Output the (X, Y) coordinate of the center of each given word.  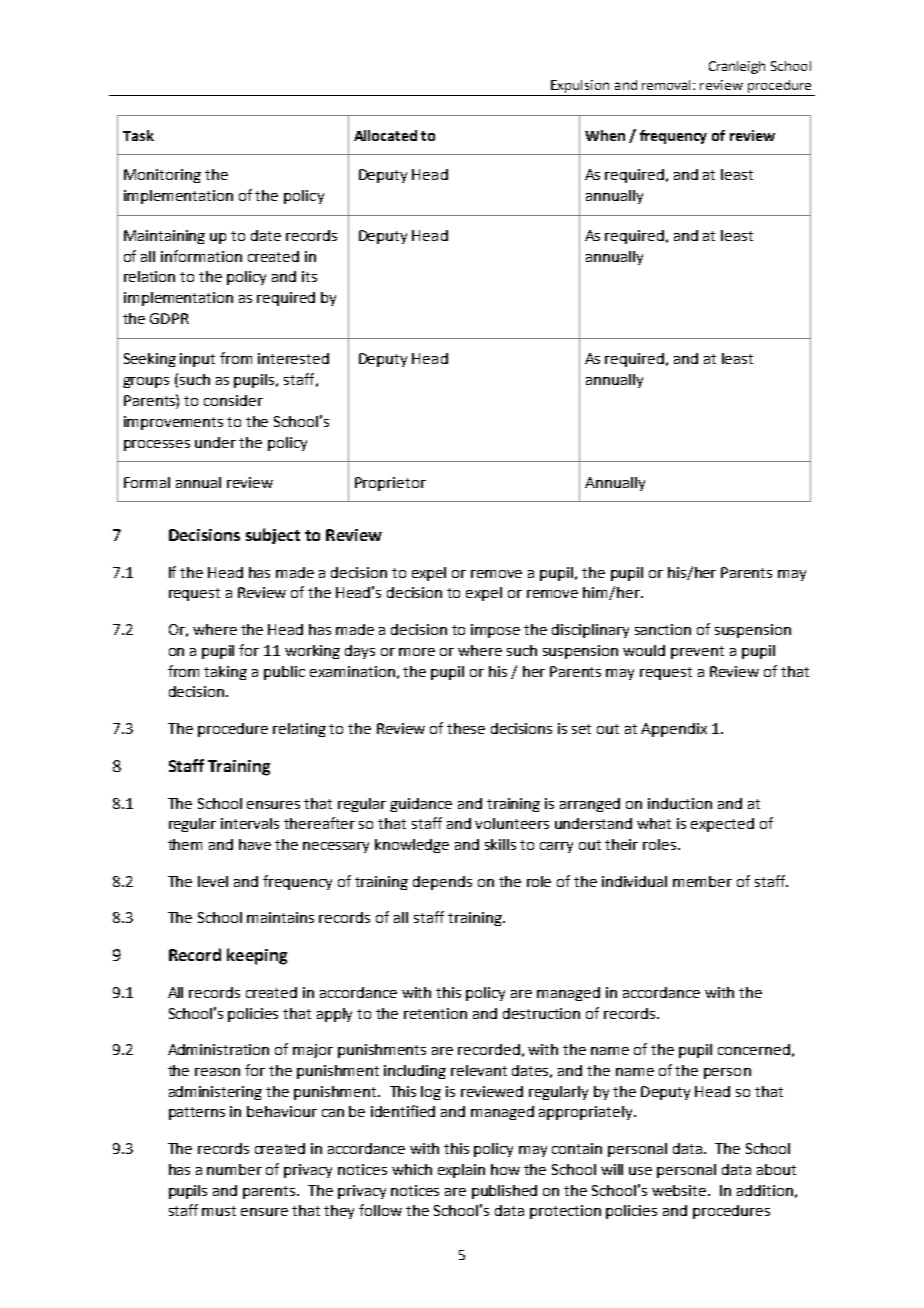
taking (225, 673)
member (702, 881)
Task (138, 135)
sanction (663, 629)
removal (668, 85)
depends (442, 883)
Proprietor (390, 484)
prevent (697, 652)
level (213, 881)
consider (233, 400)
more (417, 652)
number (234, 1169)
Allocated (385, 135)
